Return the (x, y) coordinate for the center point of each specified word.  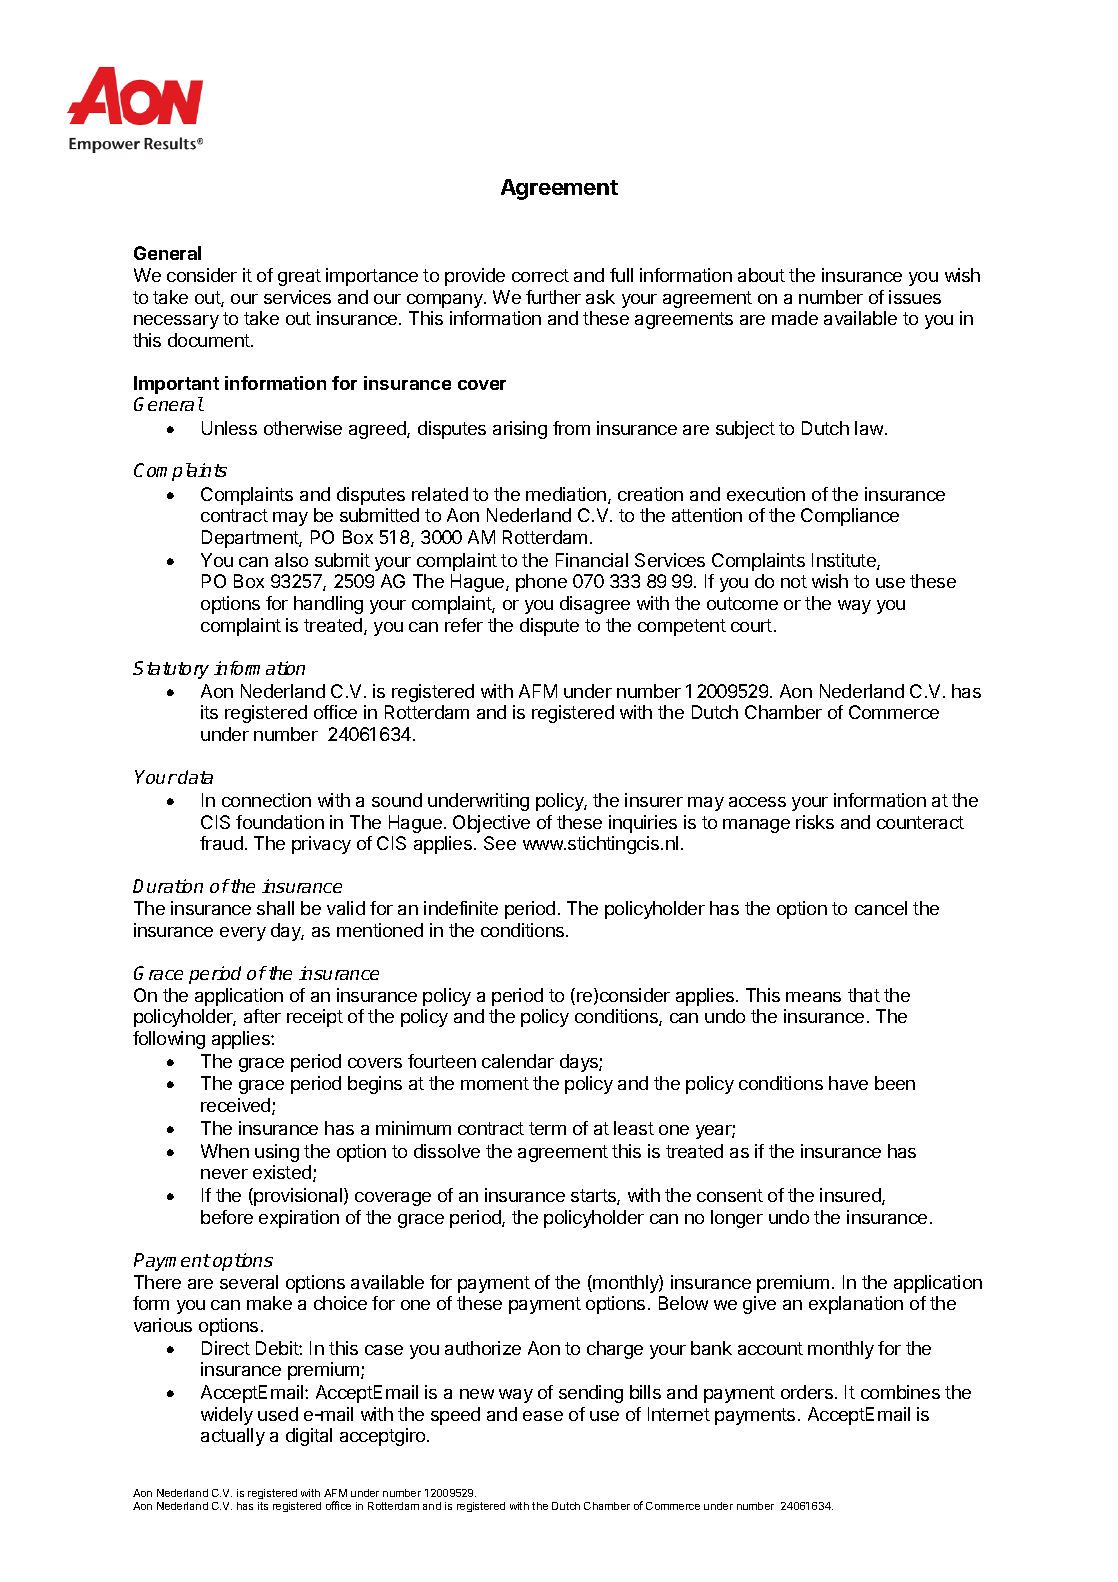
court (751, 625)
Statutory (171, 670)
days (580, 1063)
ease (543, 1416)
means (813, 997)
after (262, 1016)
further (553, 297)
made (795, 318)
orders (807, 1392)
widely (227, 1416)
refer (464, 625)
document (210, 340)
